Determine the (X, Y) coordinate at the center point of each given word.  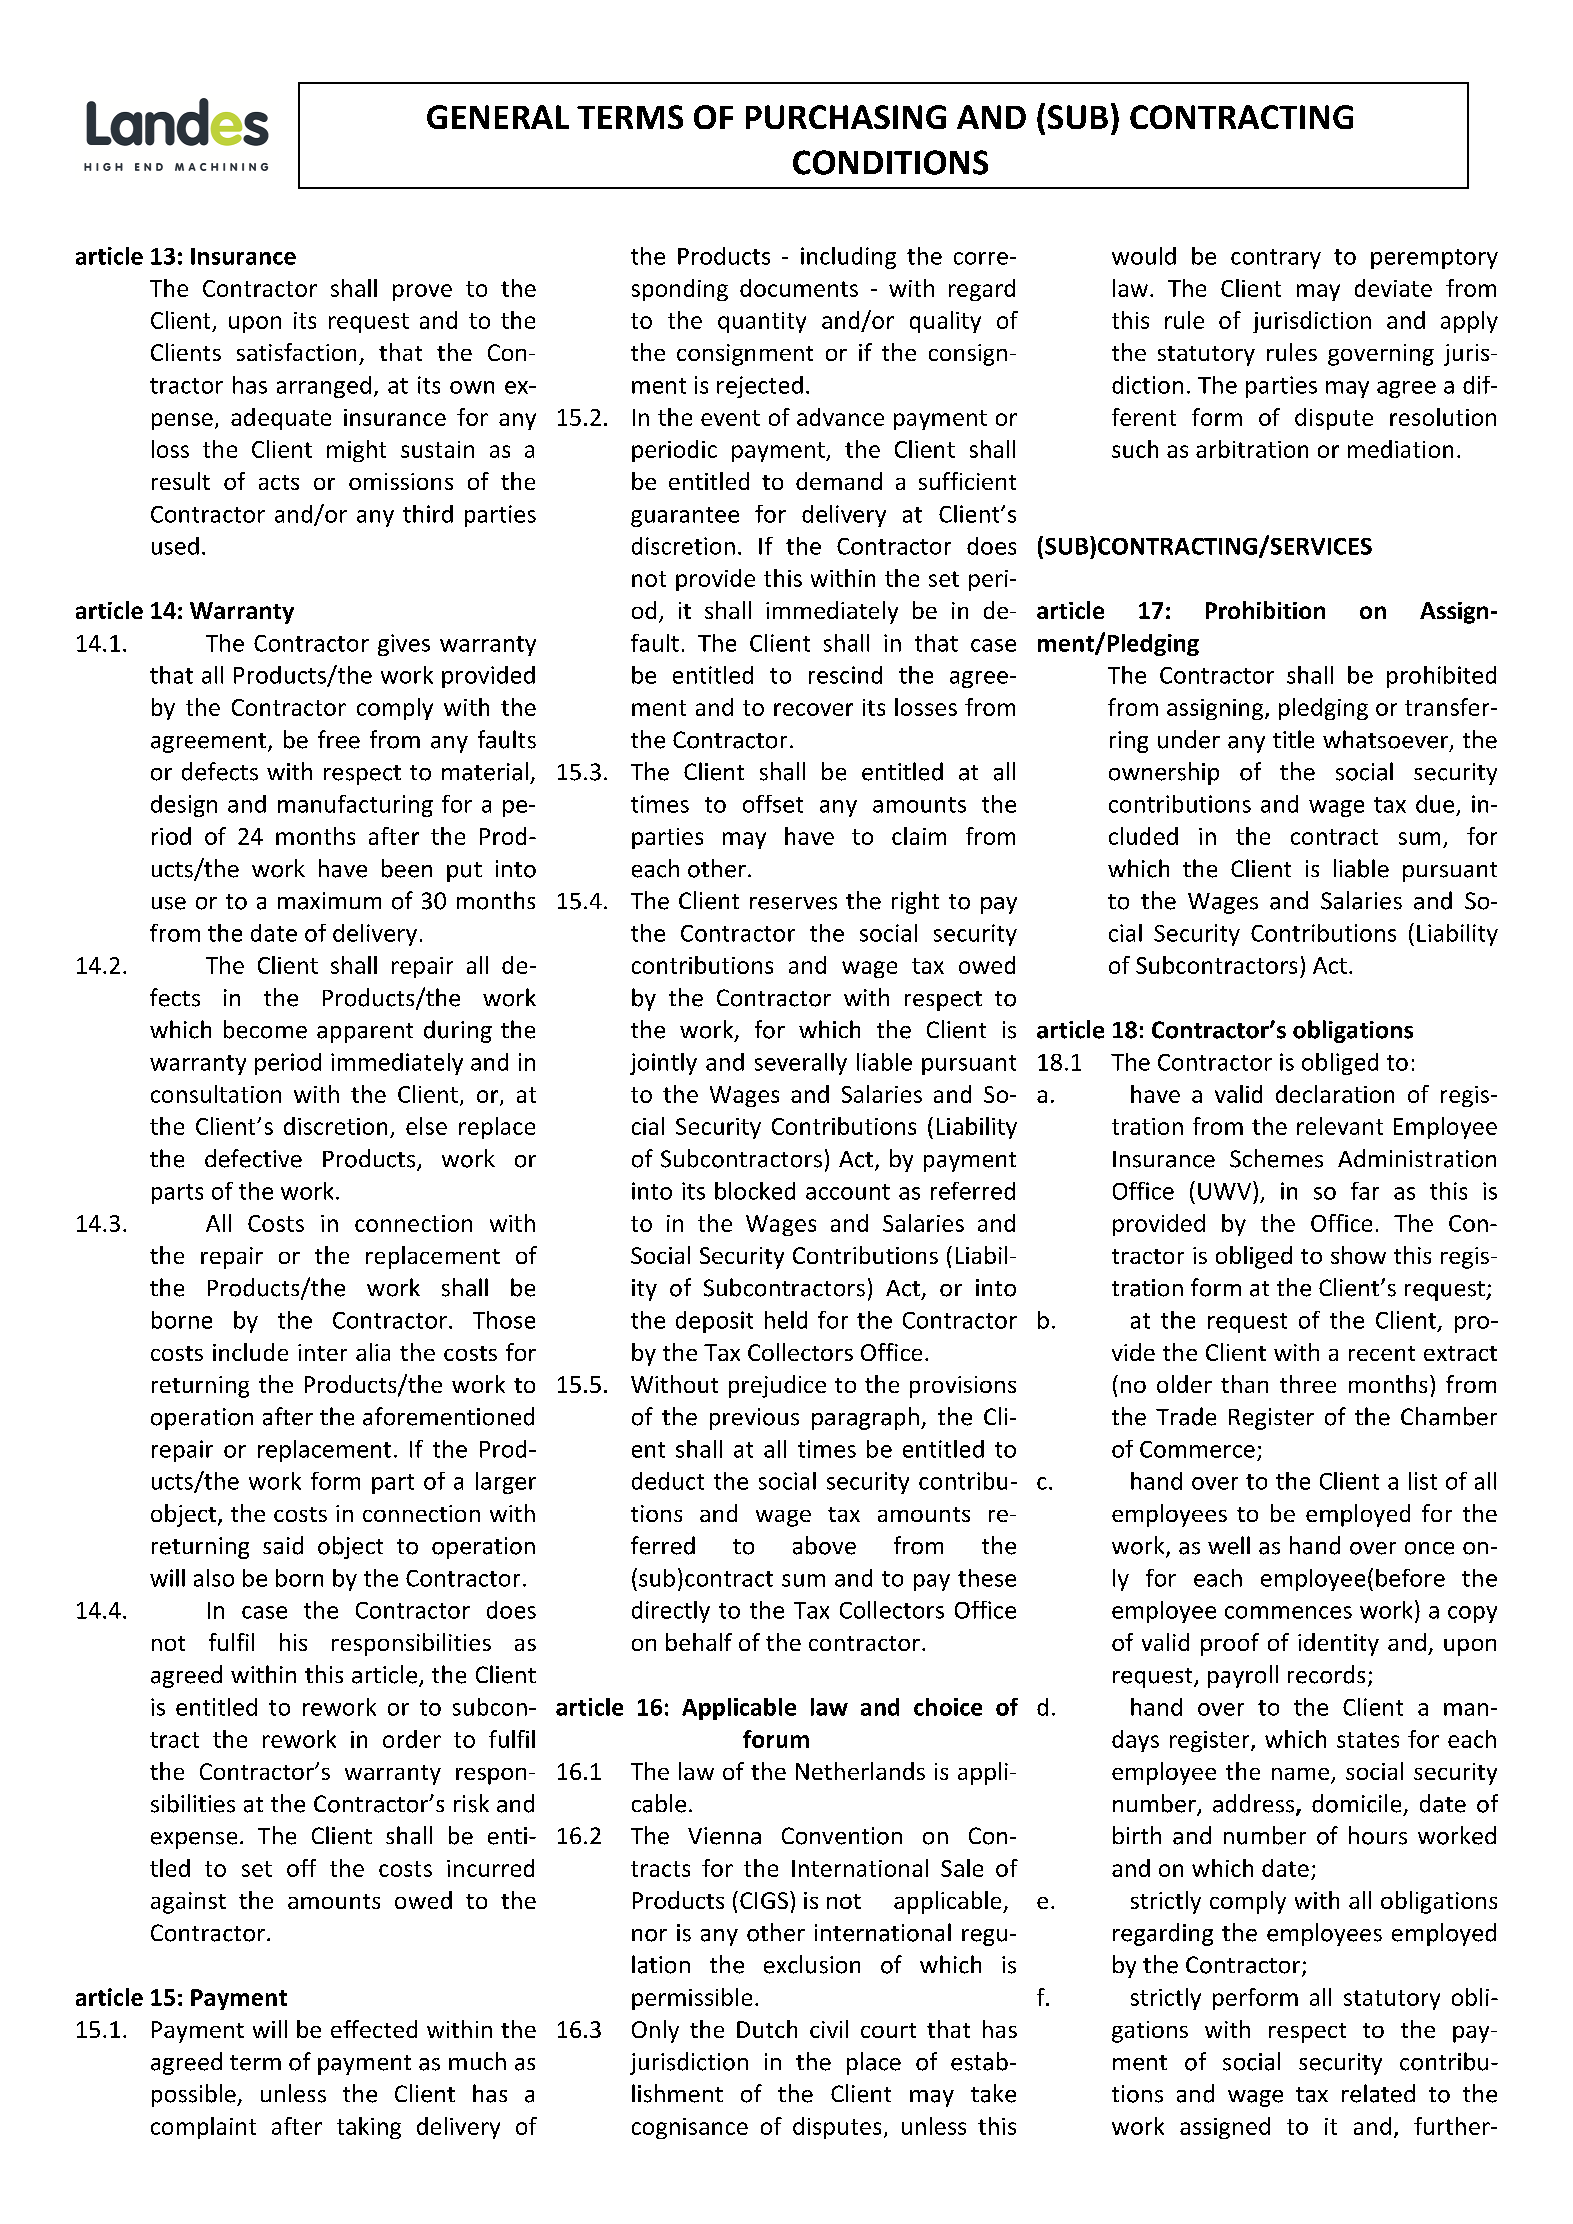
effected (374, 2029)
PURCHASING (846, 117)
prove (422, 292)
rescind (845, 675)
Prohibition (1265, 610)
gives (404, 645)
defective (253, 1158)
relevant (1340, 1126)
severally (801, 1064)
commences (1288, 1612)
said (283, 1545)
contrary (1276, 259)
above (824, 1545)
